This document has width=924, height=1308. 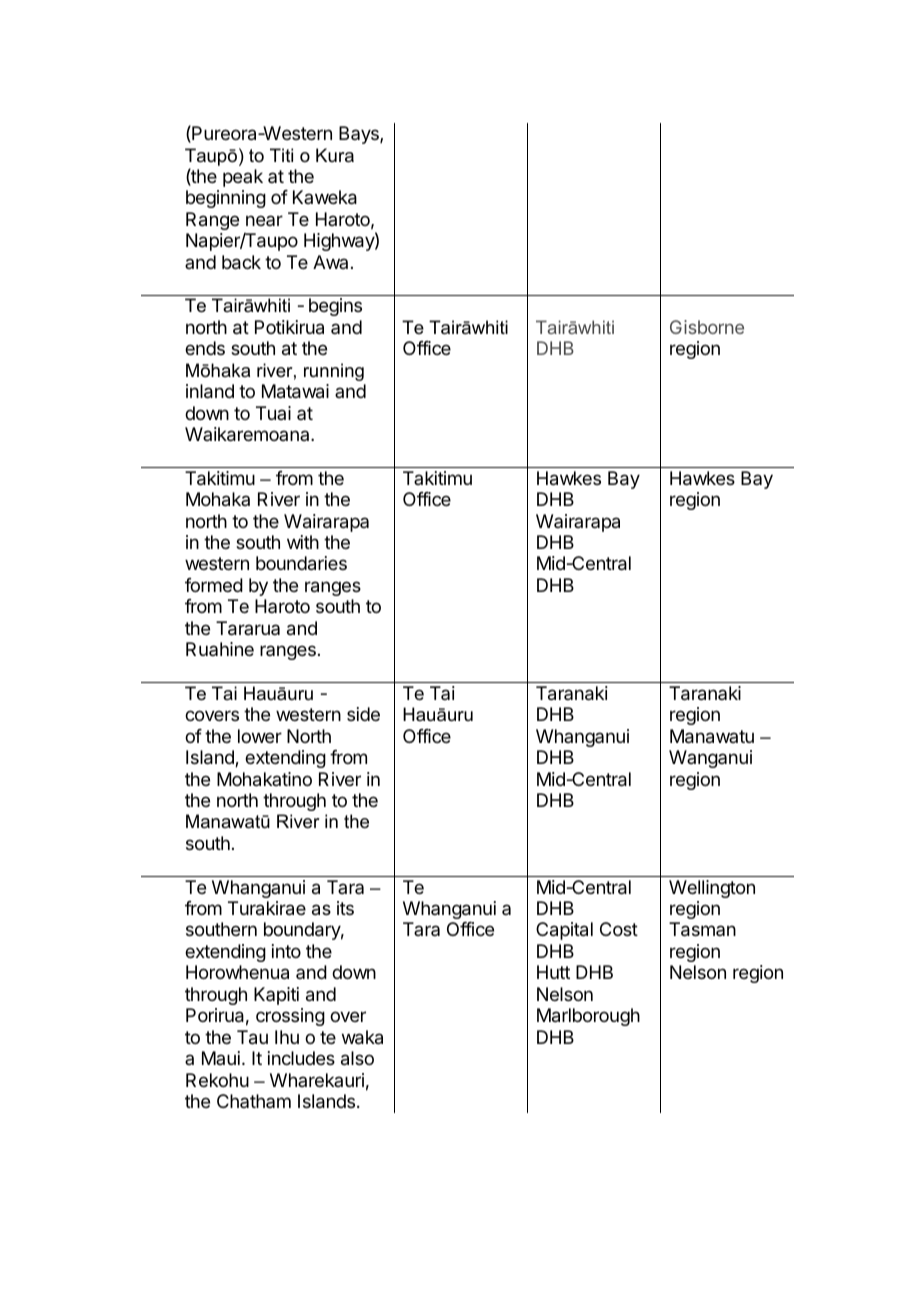 What do you see at coordinates (281, 155) in the document?
I see `Titi` at bounding box center [281, 155].
